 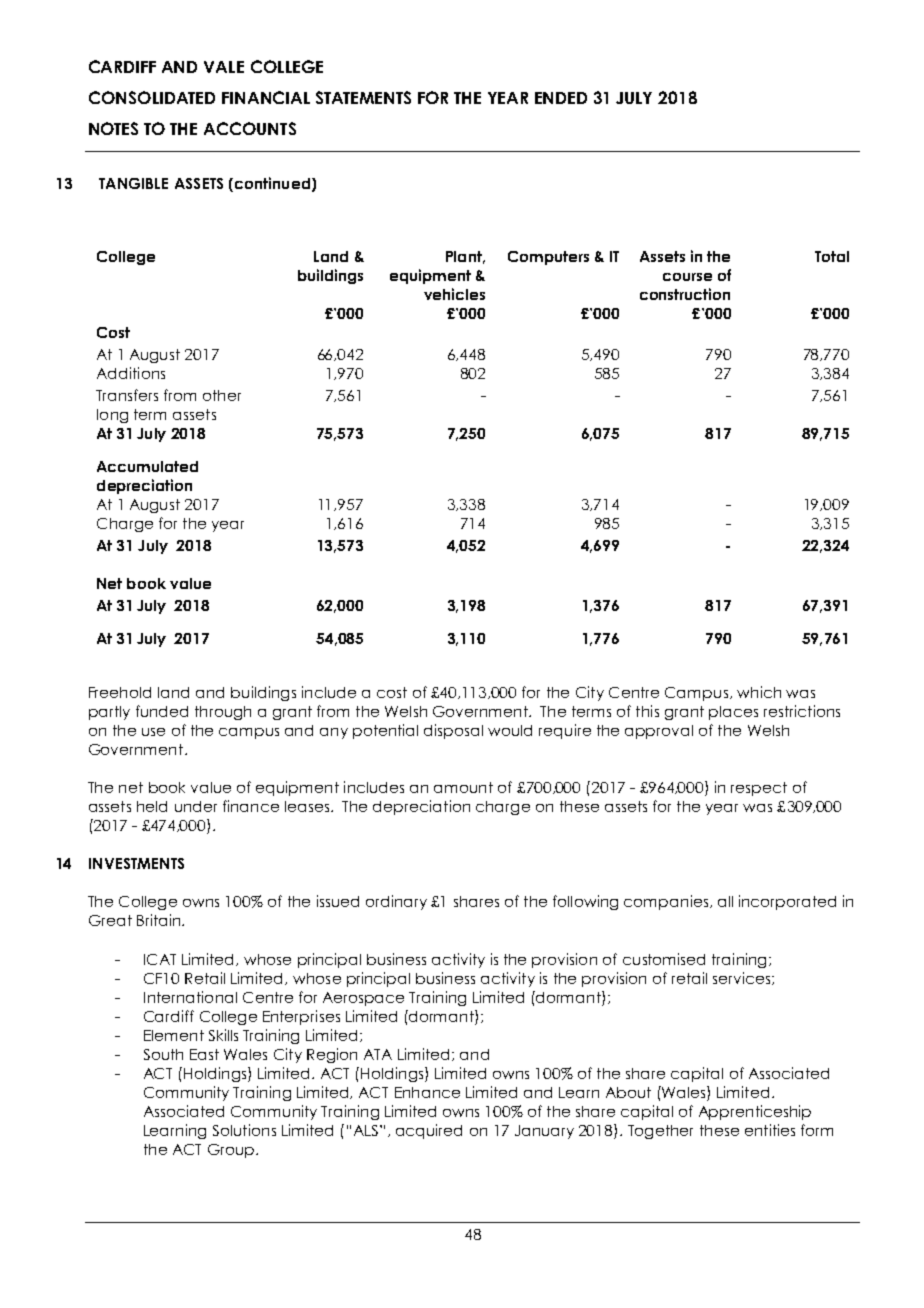 I want to click on Solutions, so click(x=244, y=1130).
